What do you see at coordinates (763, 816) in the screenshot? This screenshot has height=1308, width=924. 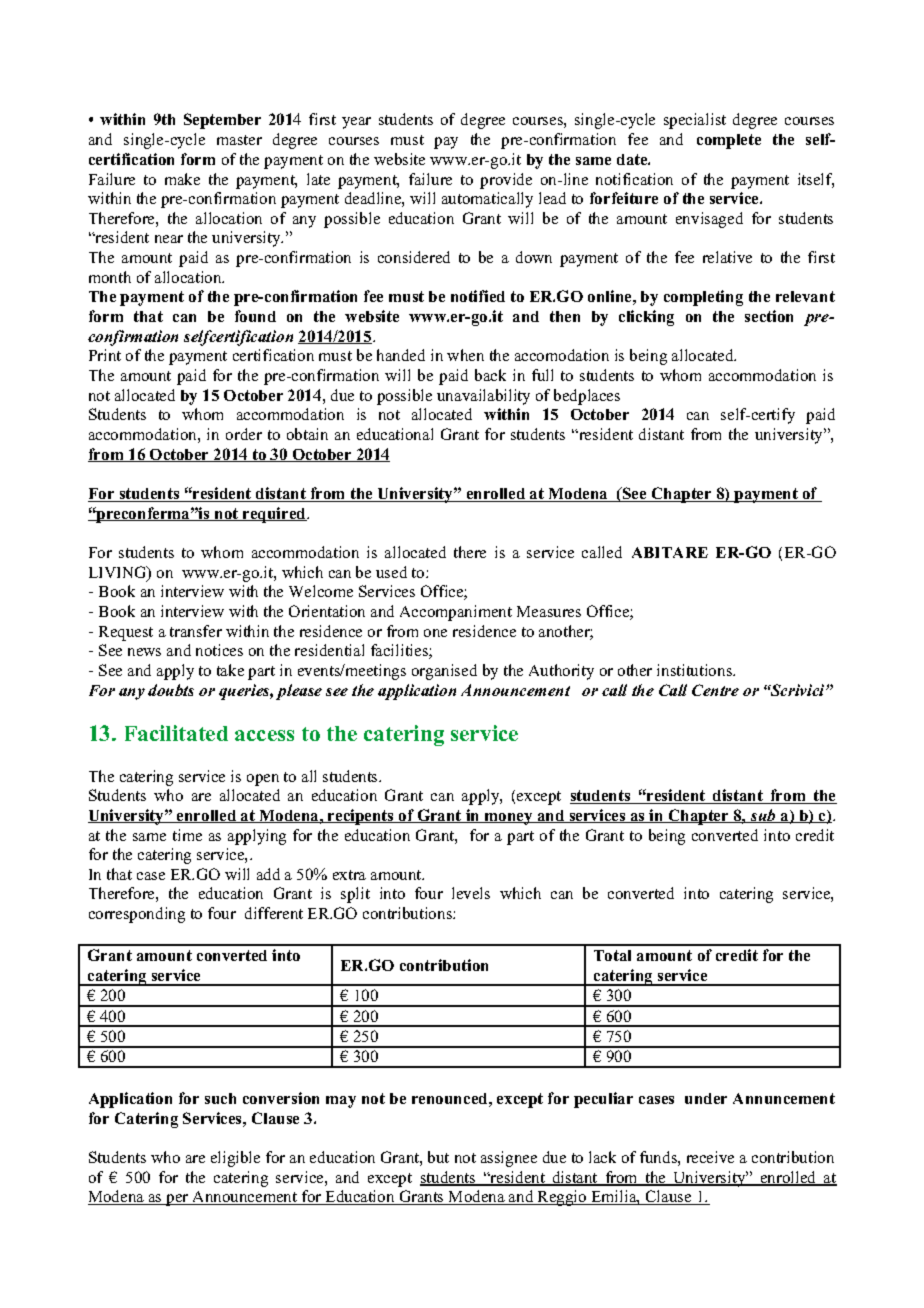 I see `sub` at bounding box center [763, 816].
